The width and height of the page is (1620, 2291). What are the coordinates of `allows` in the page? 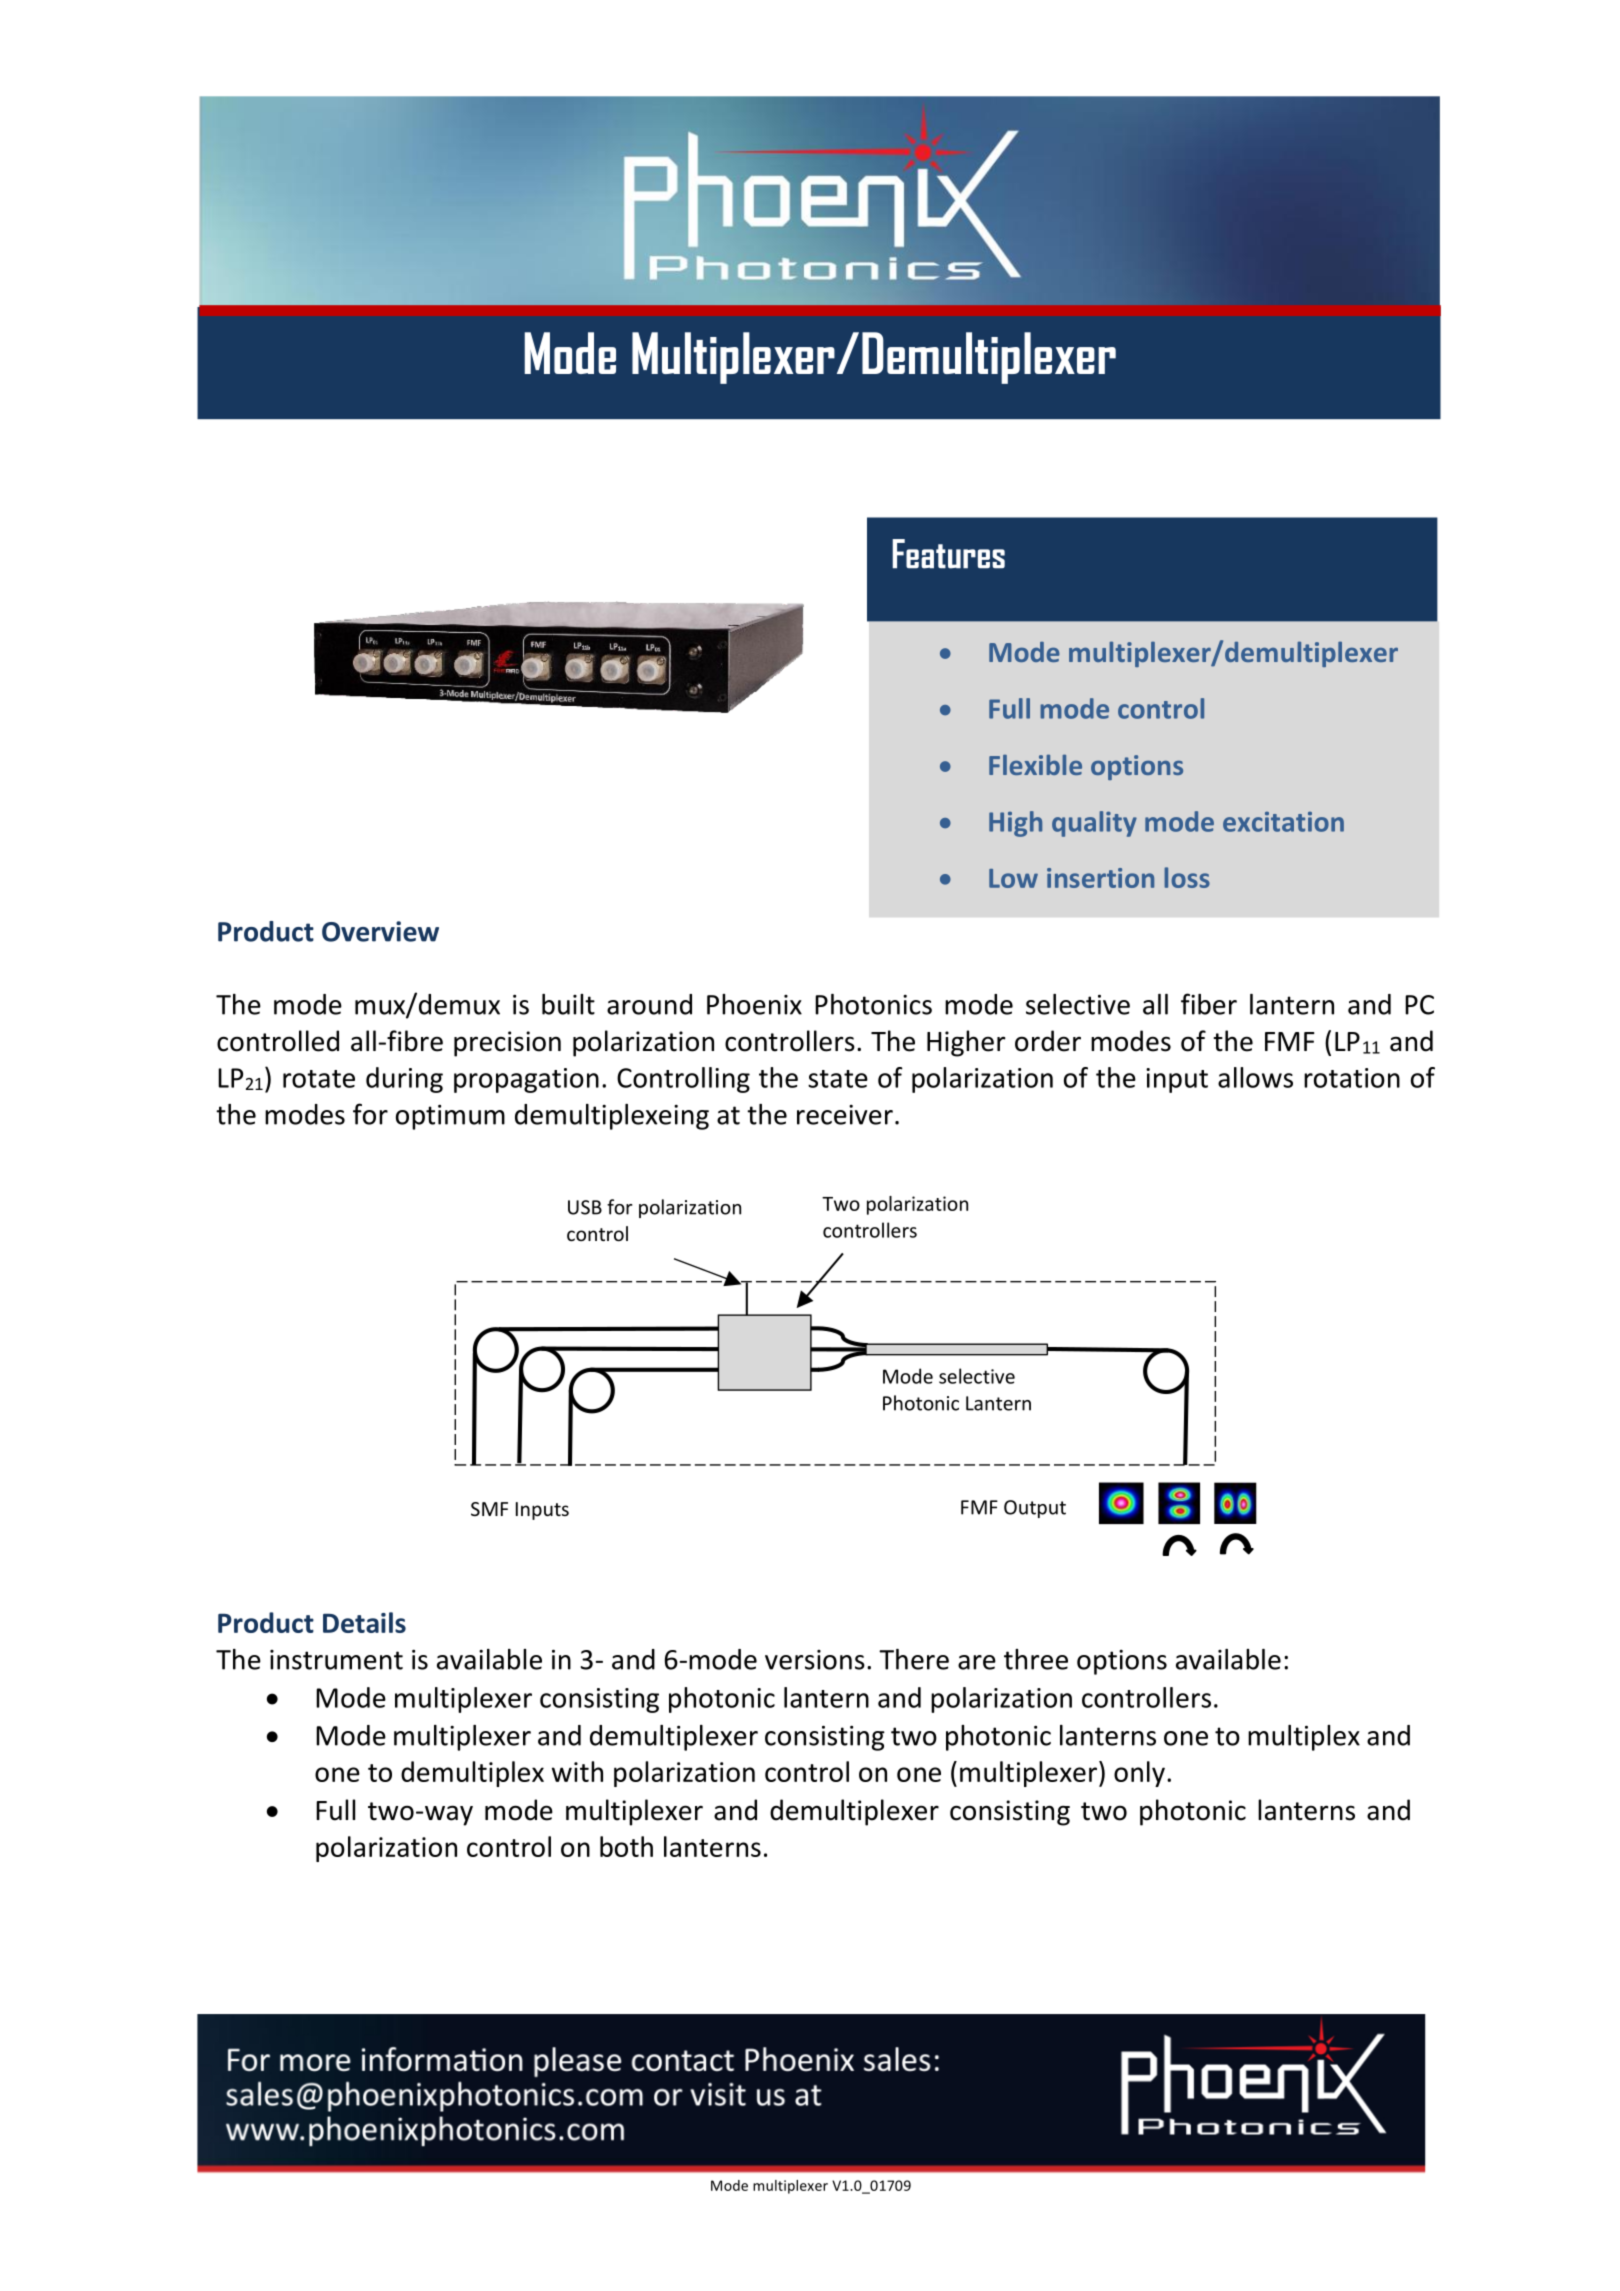 It's located at (1255, 1077).
